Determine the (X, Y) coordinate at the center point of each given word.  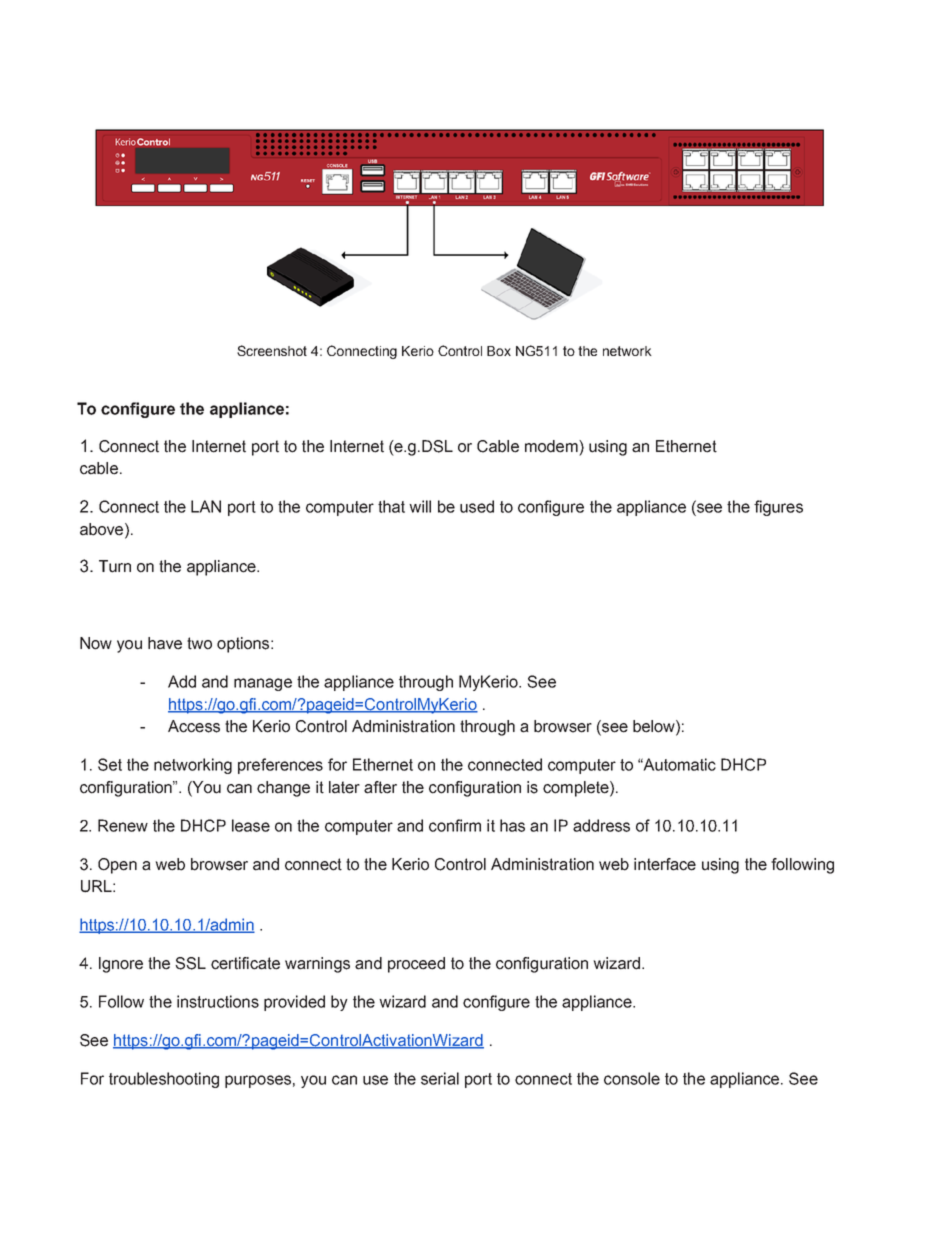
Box (499, 351)
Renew (123, 825)
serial (440, 1078)
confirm (455, 825)
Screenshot (272, 350)
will (420, 506)
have (165, 643)
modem (552, 446)
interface (665, 864)
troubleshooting (164, 1080)
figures (778, 508)
